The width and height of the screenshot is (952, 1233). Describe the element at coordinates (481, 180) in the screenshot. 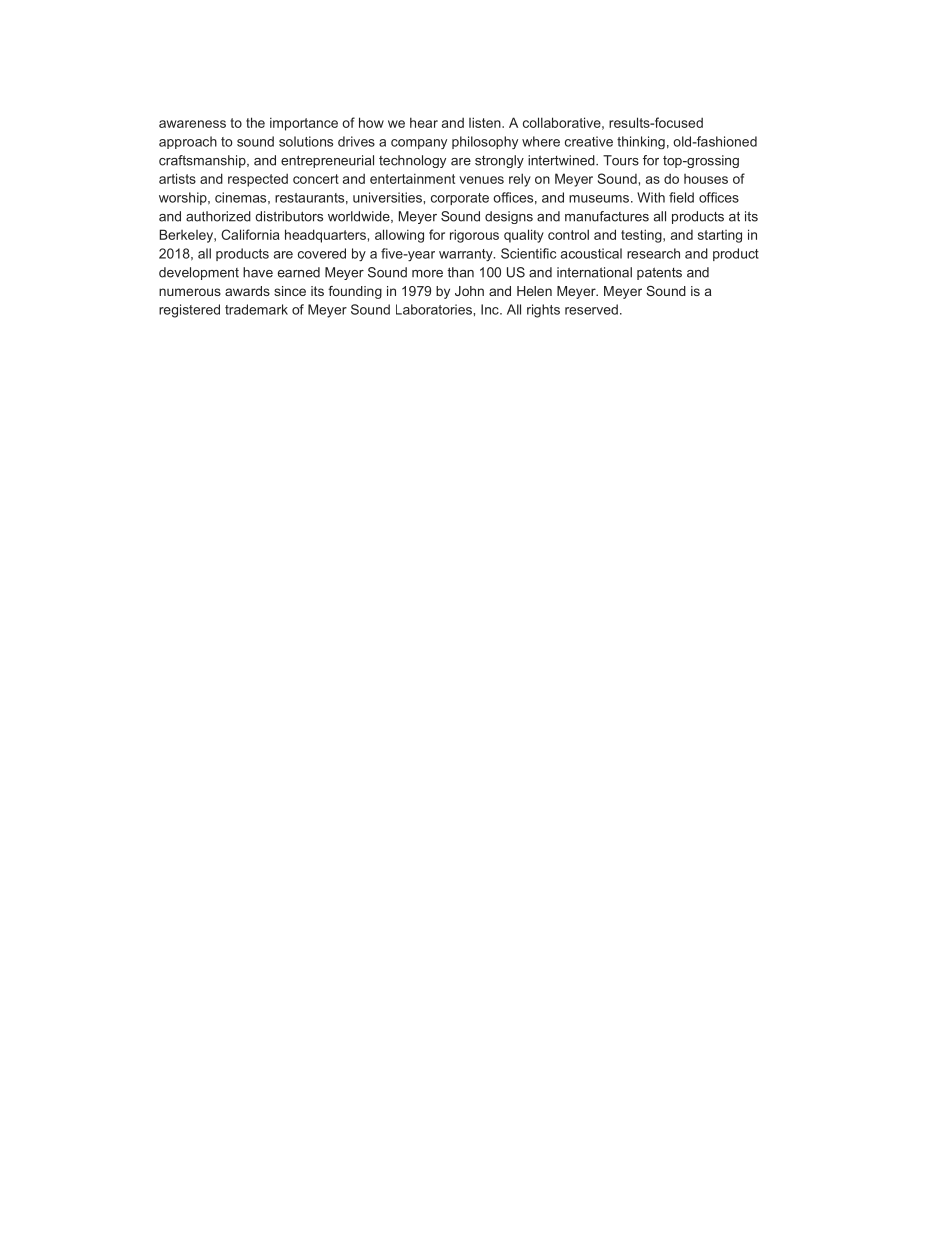

I see `venues` at that location.
